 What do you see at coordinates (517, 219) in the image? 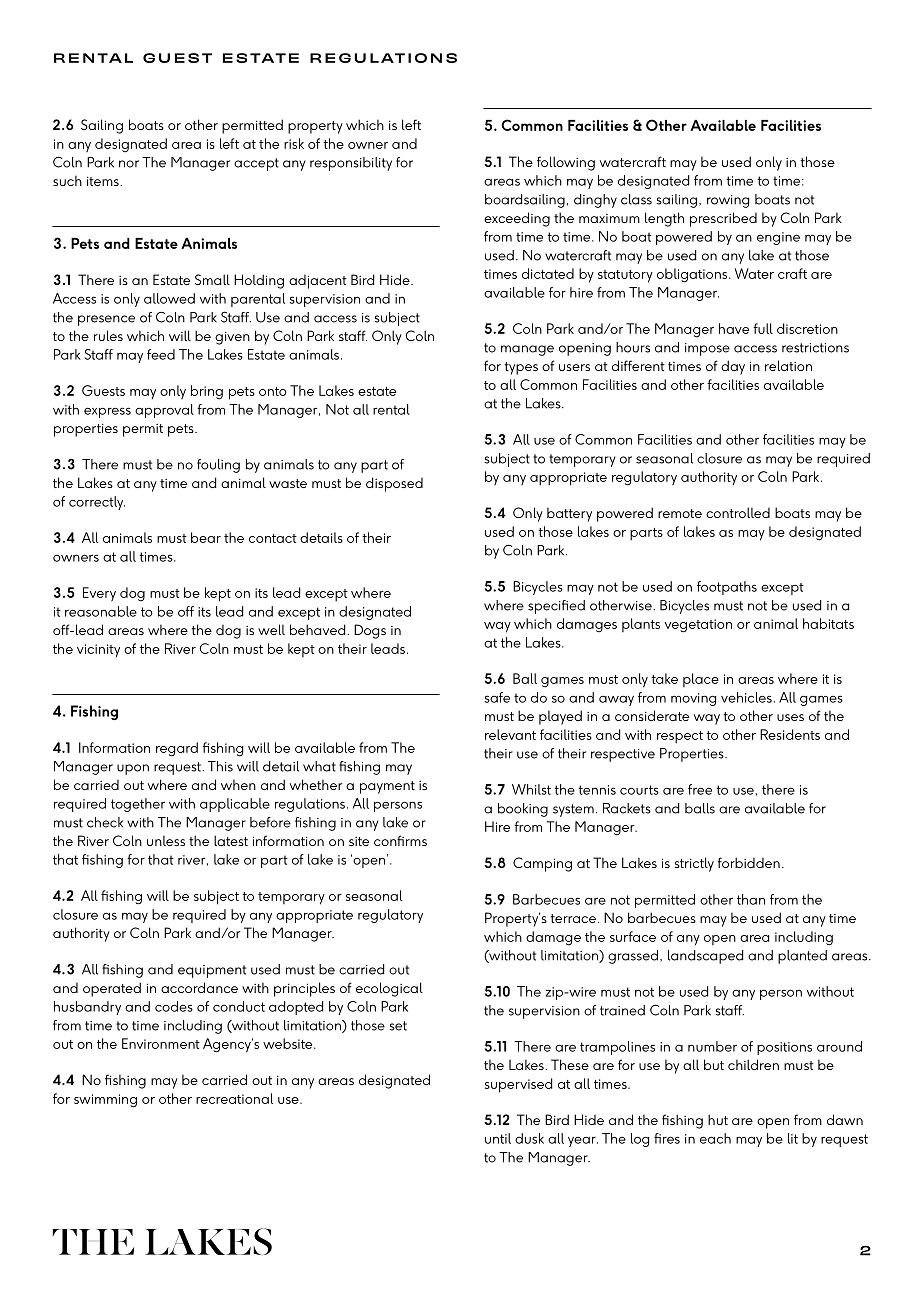
I see `exceeding` at bounding box center [517, 219].
